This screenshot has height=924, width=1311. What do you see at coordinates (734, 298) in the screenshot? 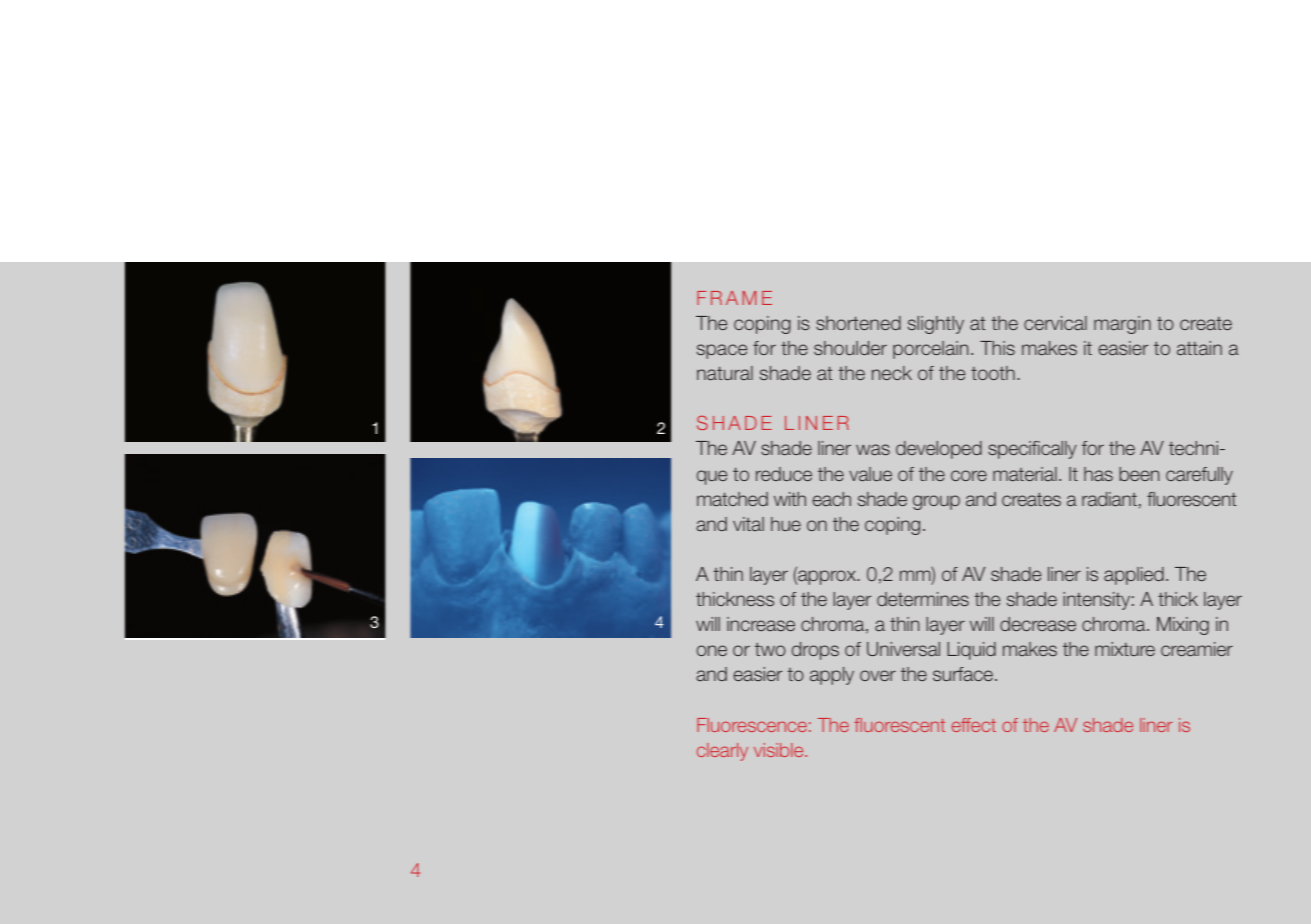
I see `FRAME` at bounding box center [734, 298].
